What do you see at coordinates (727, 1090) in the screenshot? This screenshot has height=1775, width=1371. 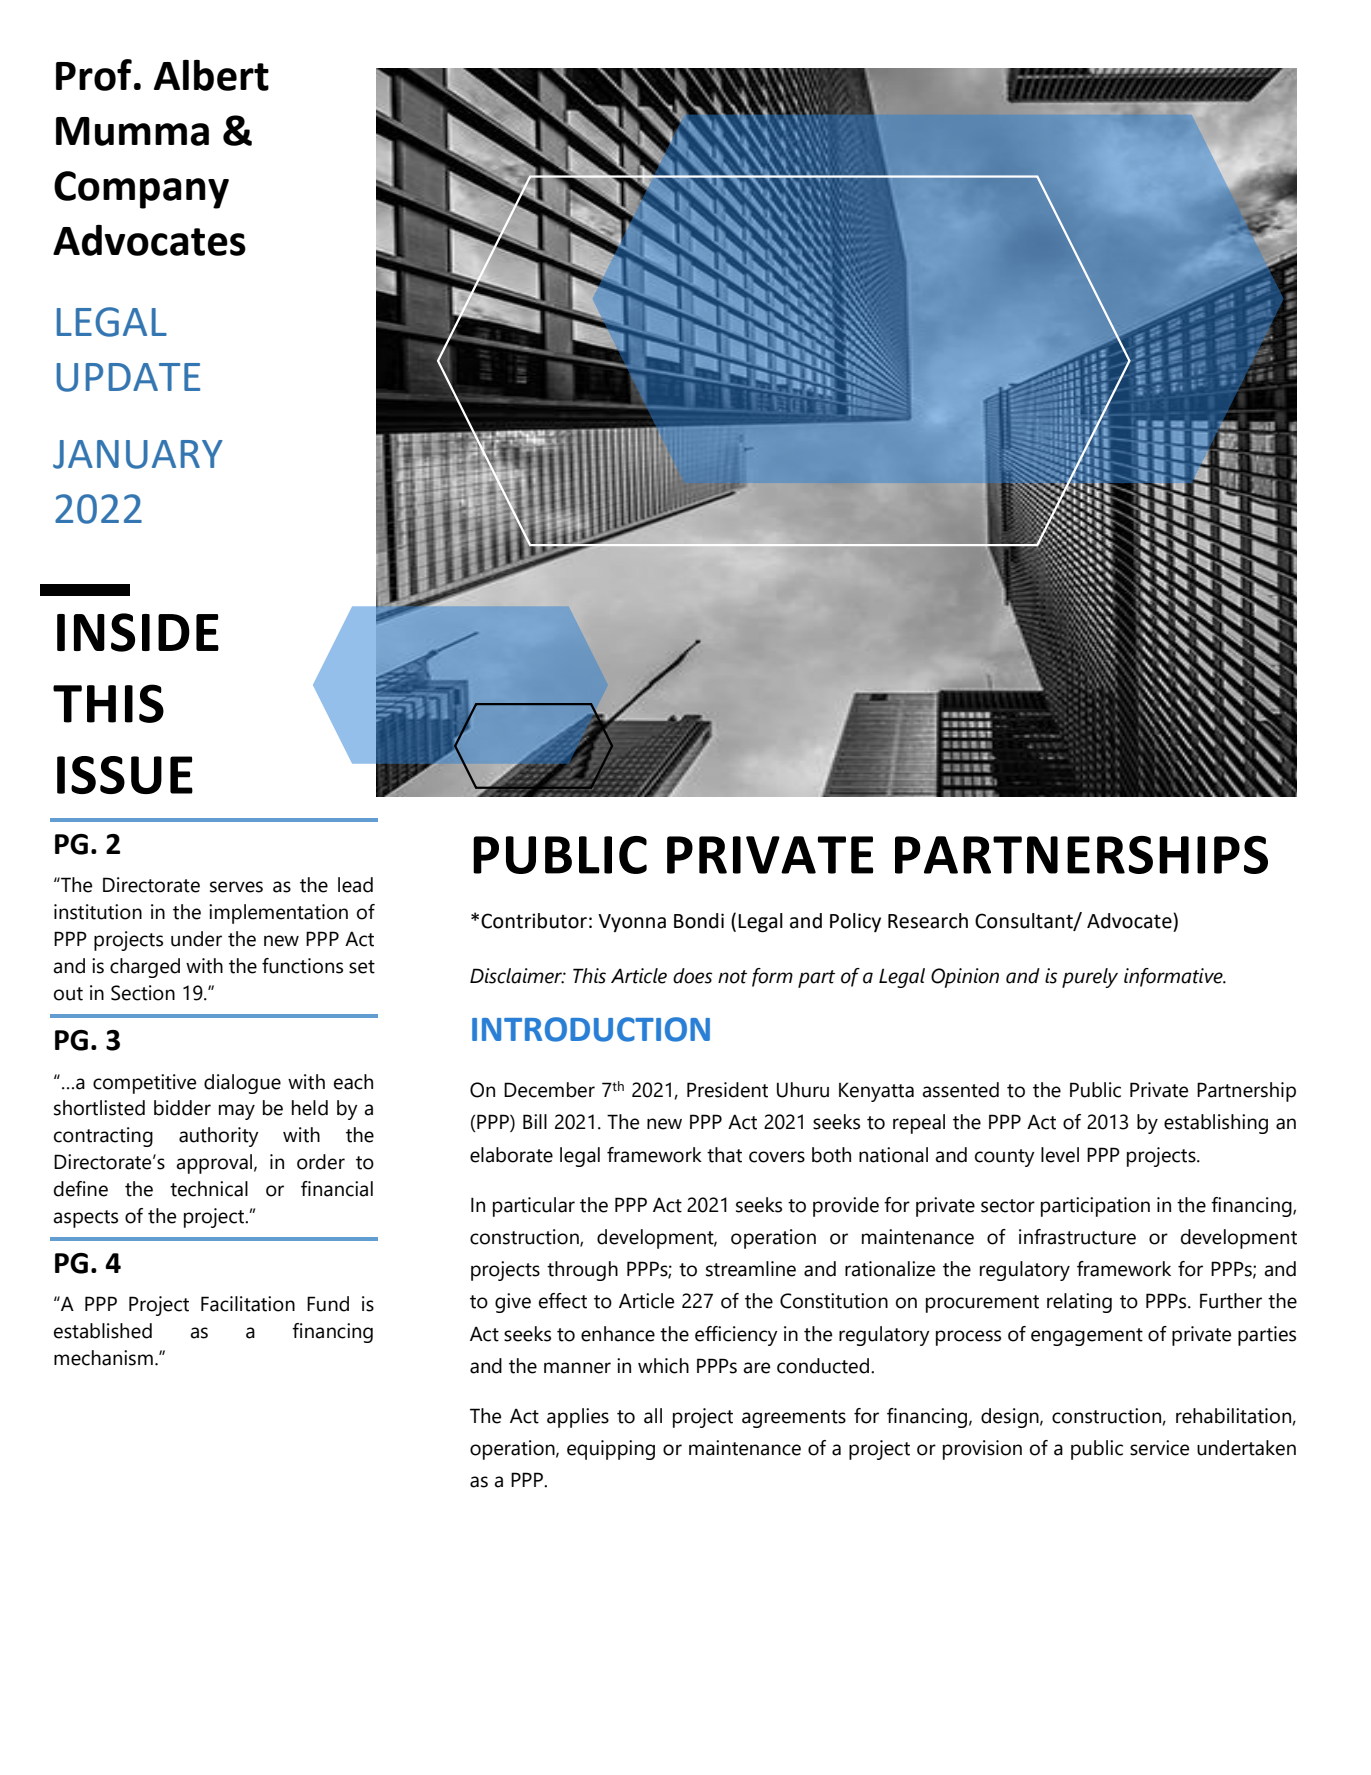 I see `President` at bounding box center [727, 1090].
